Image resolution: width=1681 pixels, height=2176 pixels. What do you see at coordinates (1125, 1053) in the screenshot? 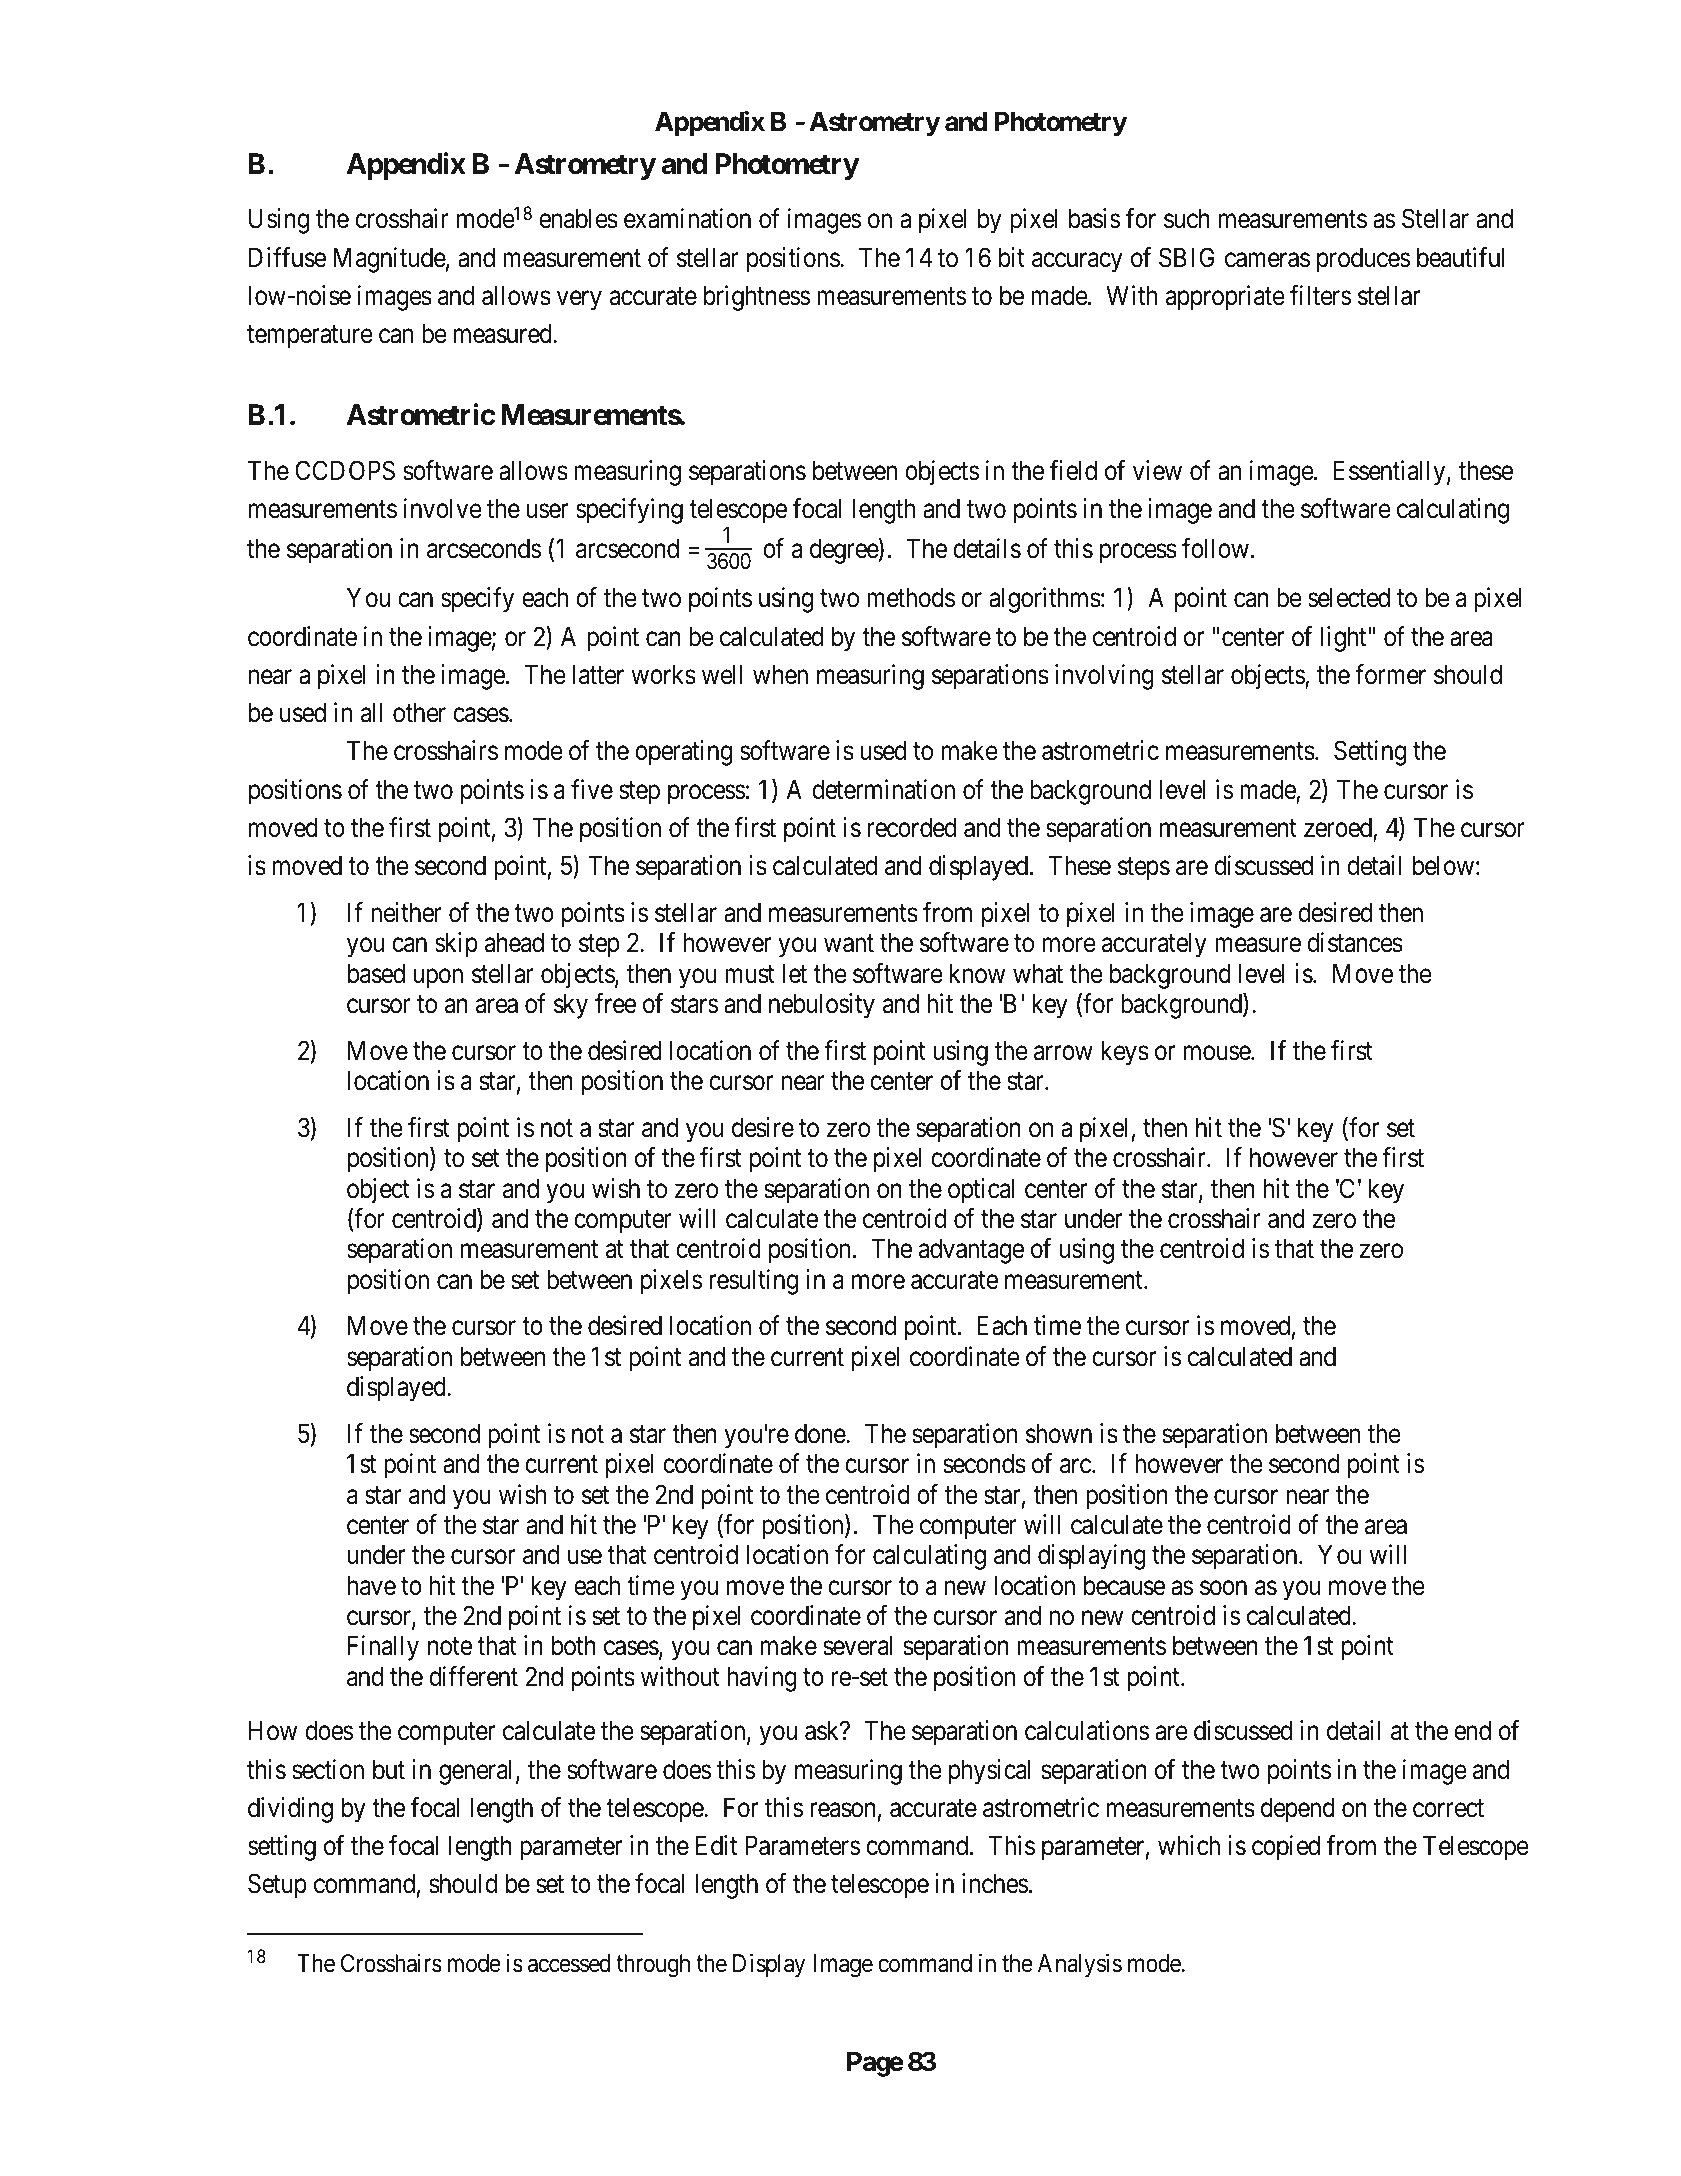
I see `keys` at bounding box center [1125, 1053].
